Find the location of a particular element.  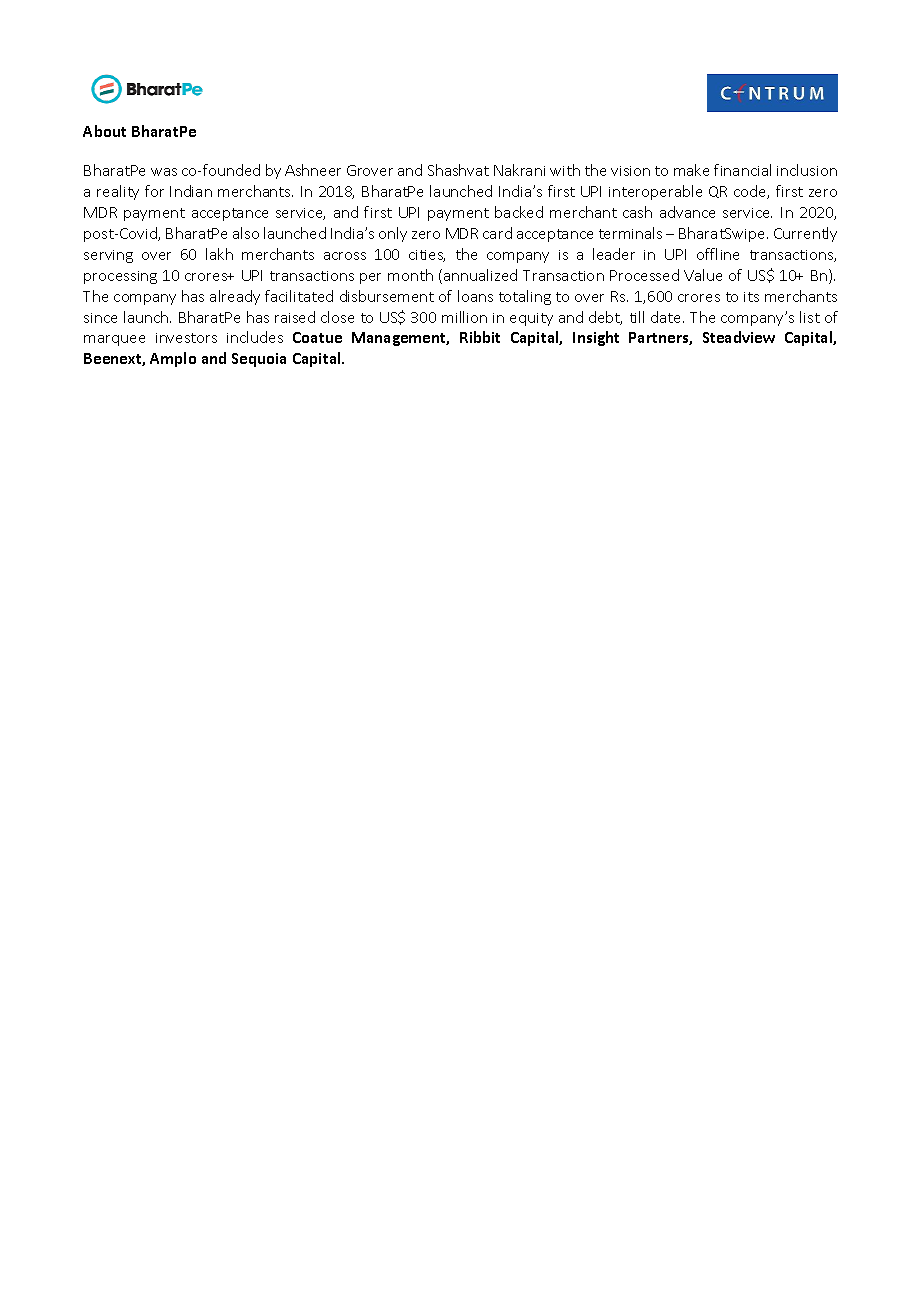

Sequoia is located at coordinates (259, 360).
